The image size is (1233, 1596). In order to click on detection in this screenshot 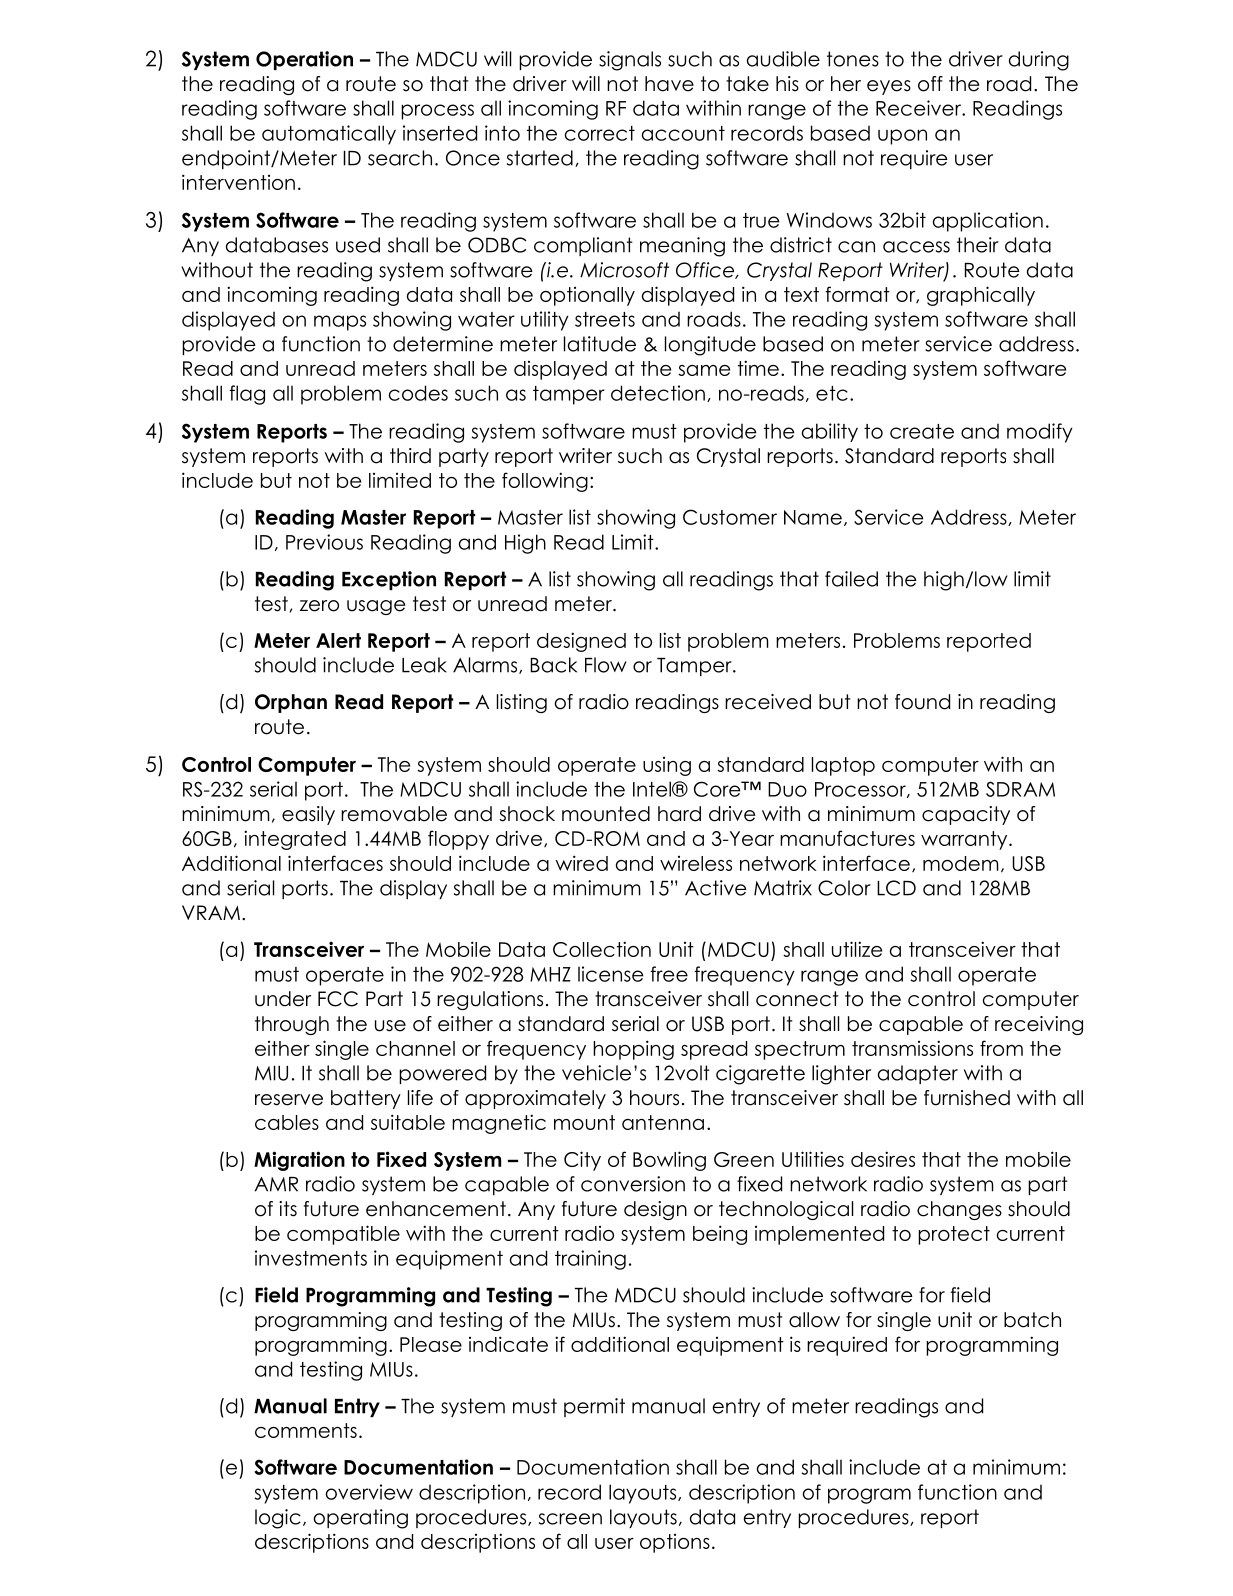, I will do `click(658, 393)`.
